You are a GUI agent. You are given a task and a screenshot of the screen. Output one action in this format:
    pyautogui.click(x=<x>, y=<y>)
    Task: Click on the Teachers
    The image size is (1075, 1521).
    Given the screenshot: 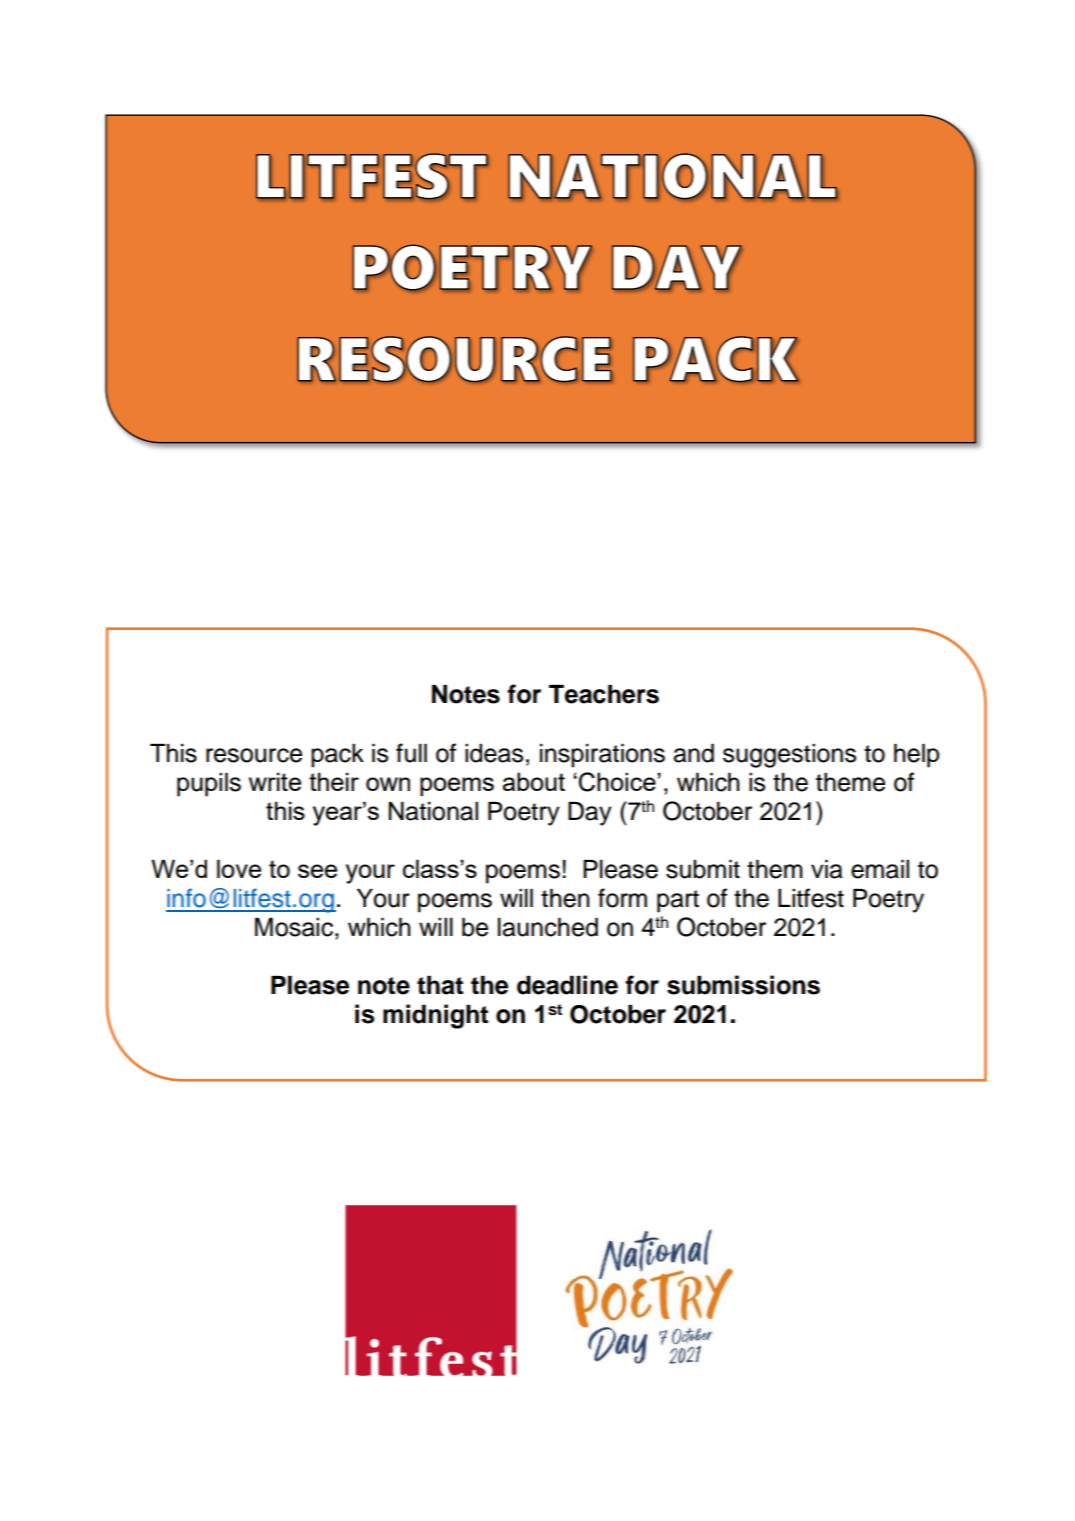 What is the action you would take?
    pyautogui.click(x=604, y=694)
